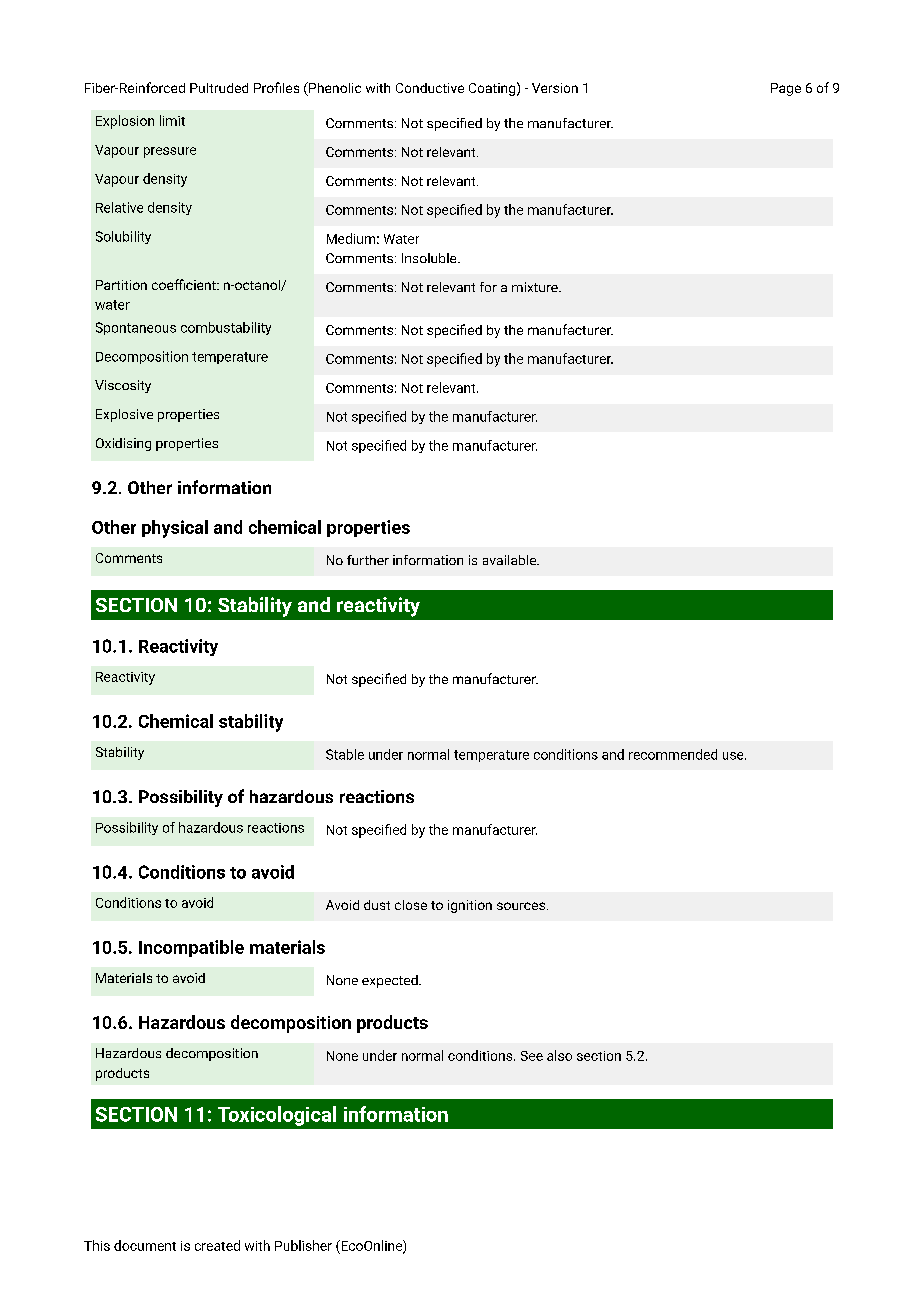  I want to click on Publisher, so click(303, 1245).
